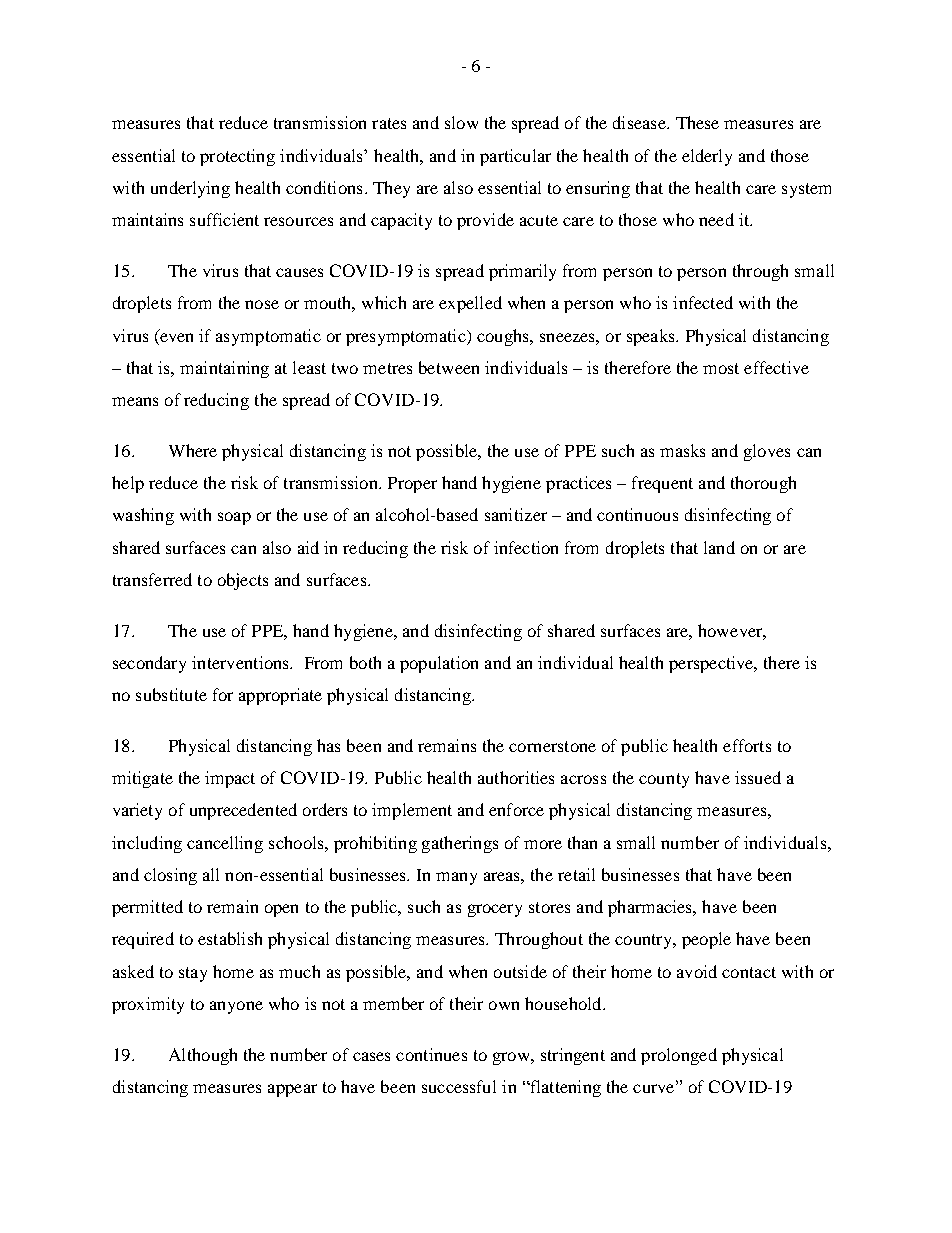 Image resolution: width=952 pixels, height=1233 pixels. Describe the element at coordinates (712, 664) in the document. I see `perspective` at that location.
